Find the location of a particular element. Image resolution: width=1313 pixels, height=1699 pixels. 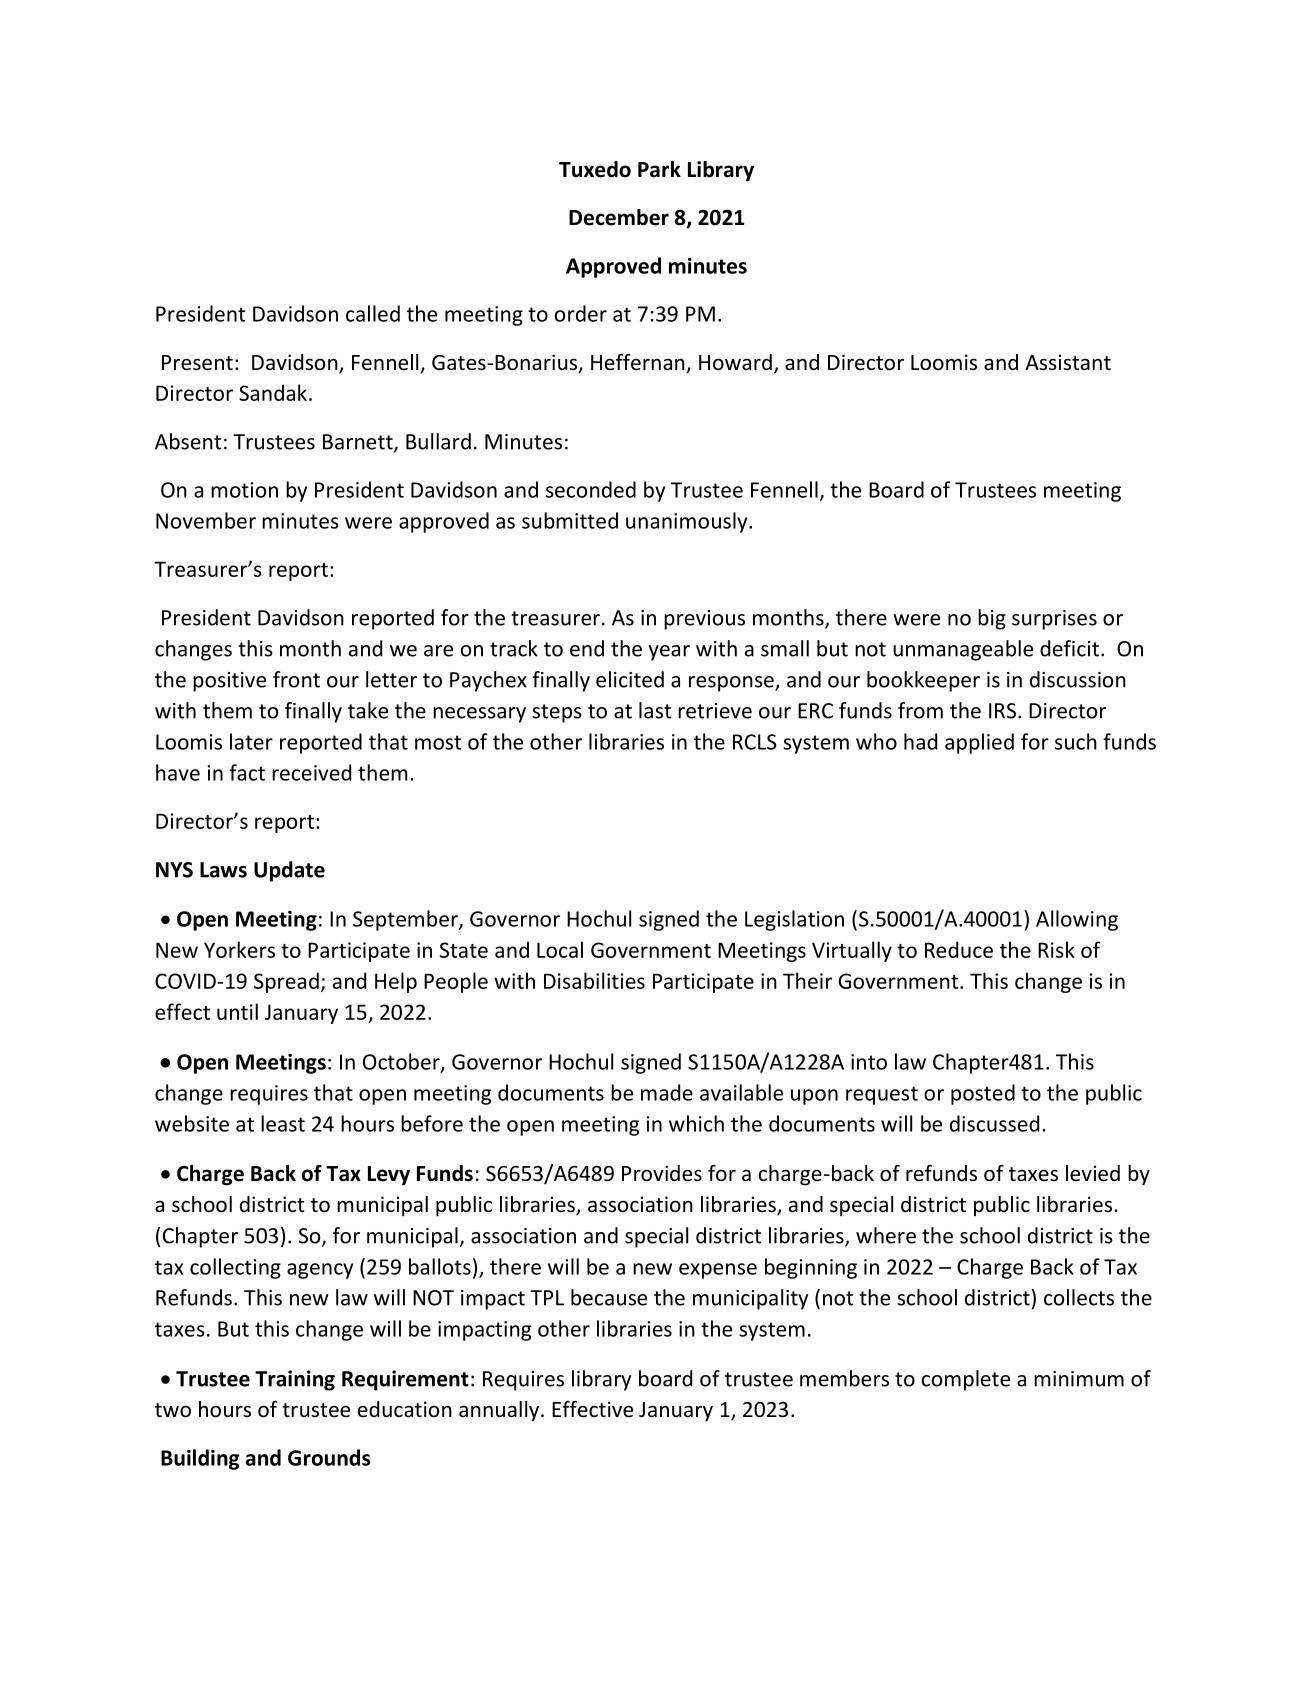

applied is located at coordinates (979, 743).
